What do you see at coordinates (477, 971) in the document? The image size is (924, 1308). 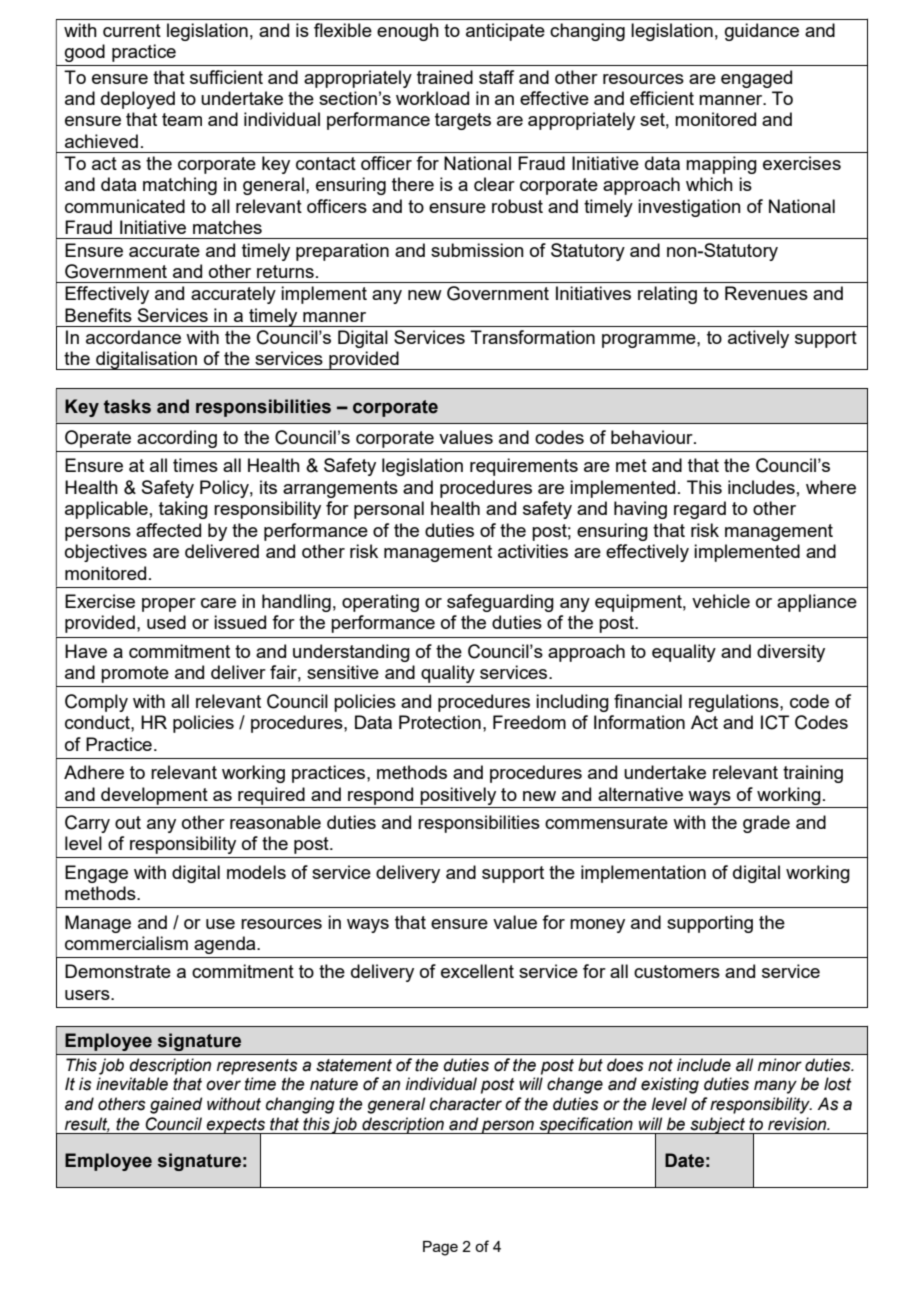 I see `excellent` at bounding box center [477, 971].
